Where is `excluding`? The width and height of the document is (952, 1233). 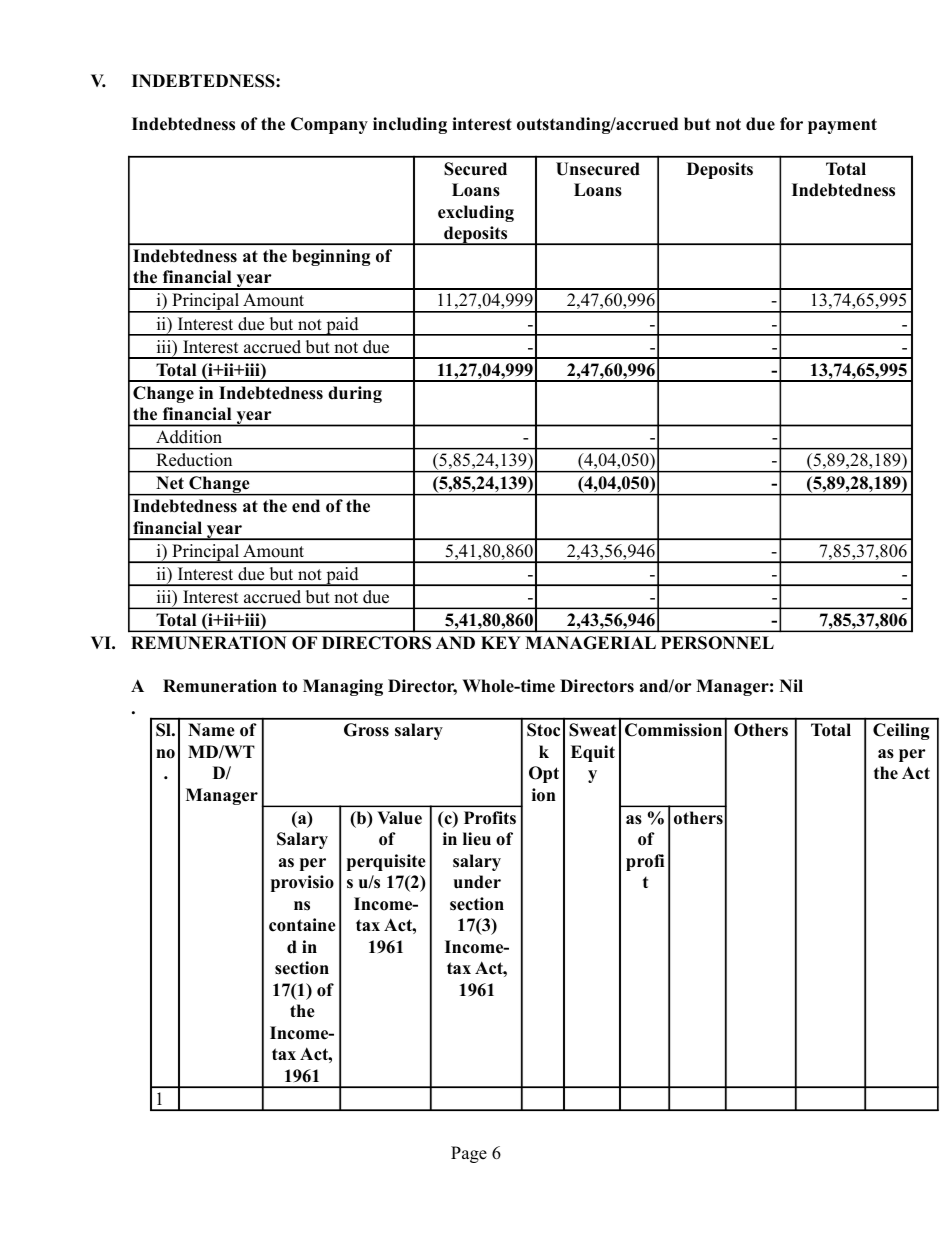 excluding is located at coordinates (476, 213).
